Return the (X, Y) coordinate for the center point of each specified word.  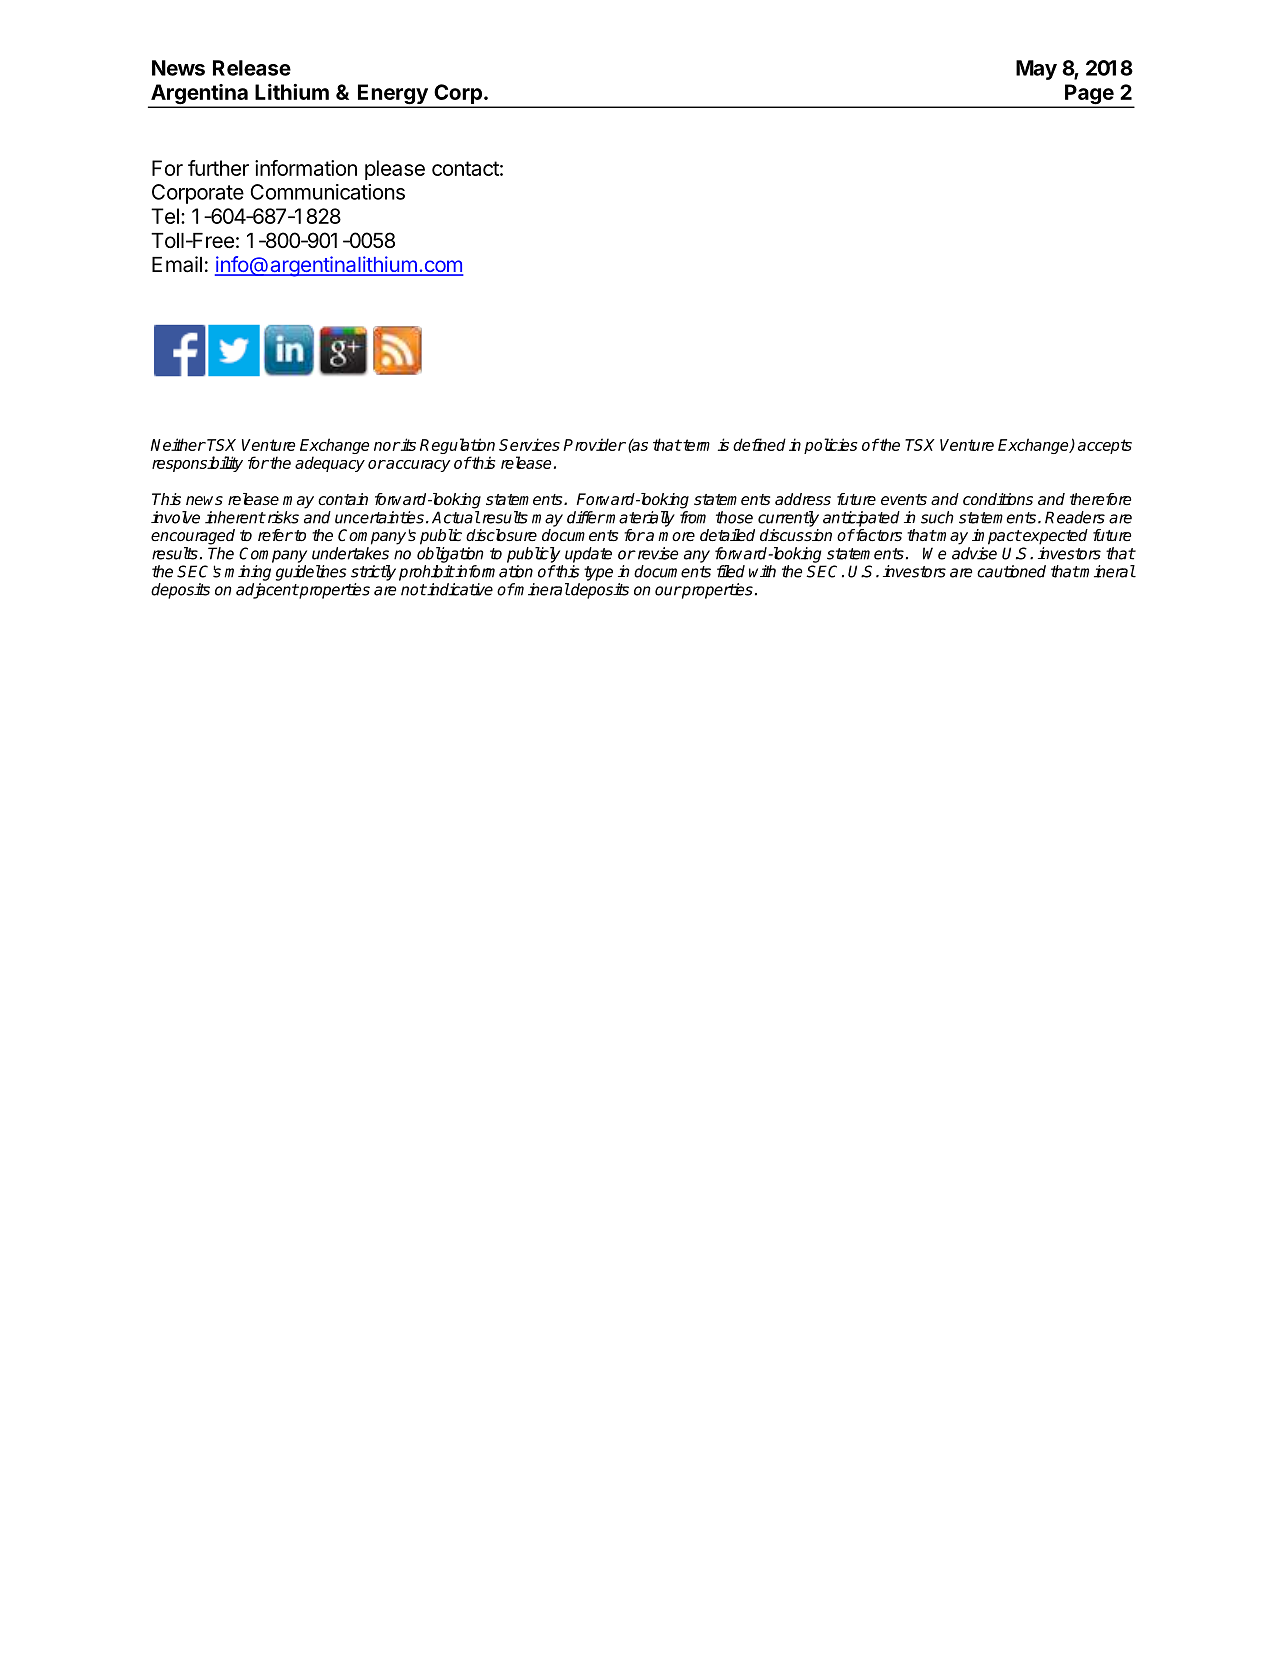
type (598, 573)
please (395, 170)
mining (247, 573)
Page (1089, 95)
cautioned (1011, 571)
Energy (393, 95)
